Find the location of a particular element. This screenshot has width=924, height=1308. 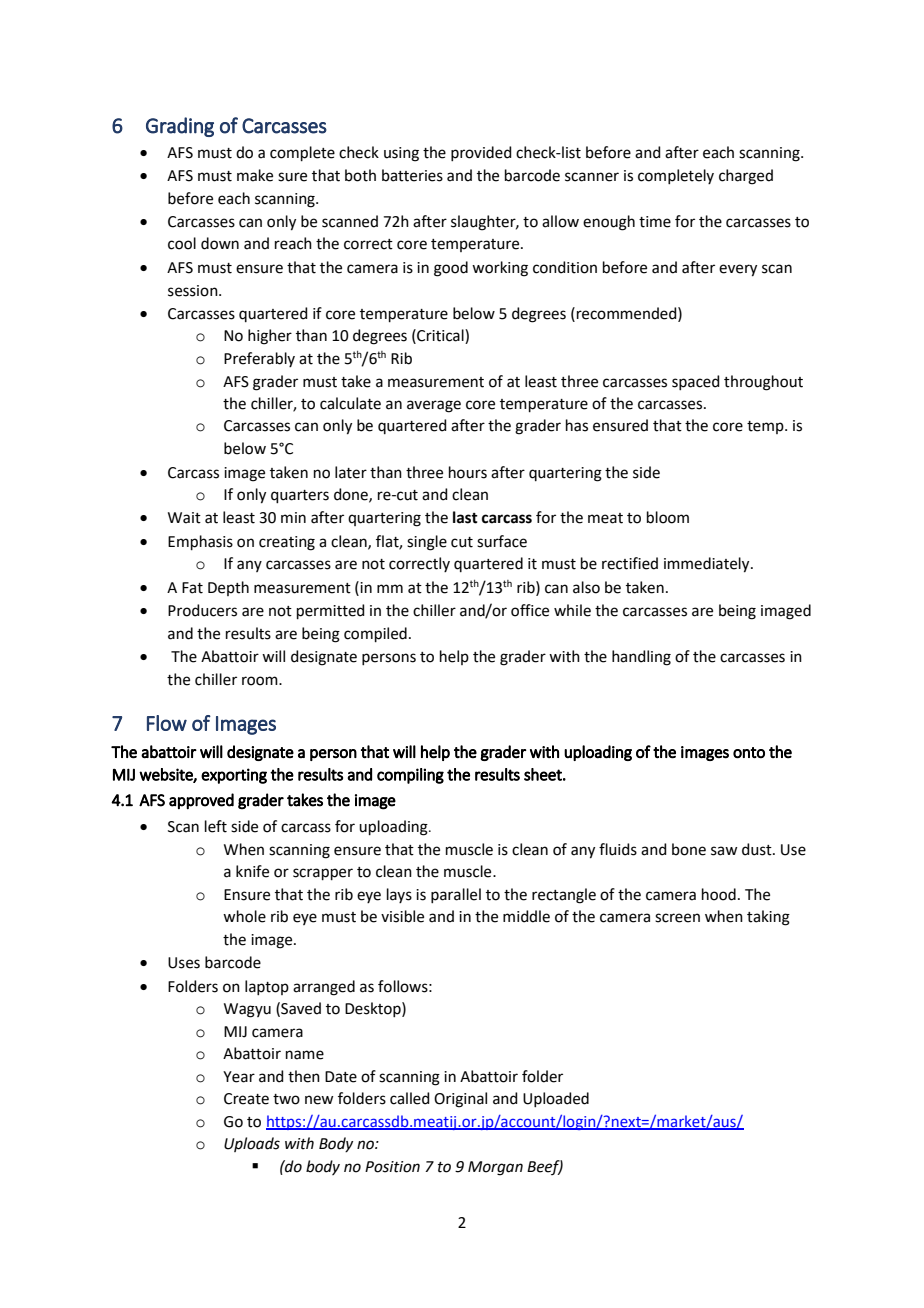

Preferably is located at coordinates (259, 359).
